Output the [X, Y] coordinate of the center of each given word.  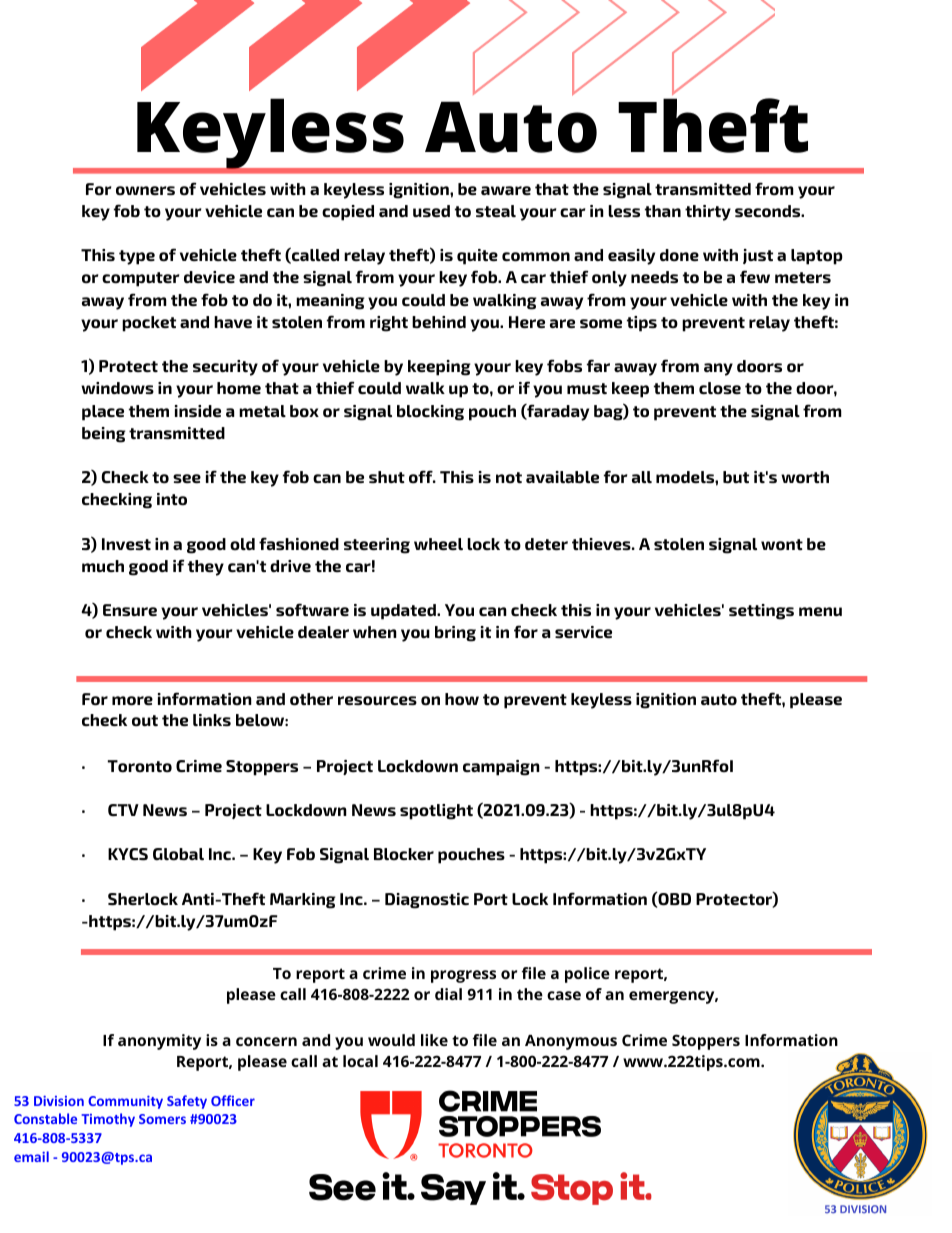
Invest [126, 544]
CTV [123, 810]
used [431, 211]
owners [145, 191]
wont [782, 545]
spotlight [436, 812]
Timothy [108, 1120]
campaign [501, 768]
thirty [708, 213]
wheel [438, 544]
